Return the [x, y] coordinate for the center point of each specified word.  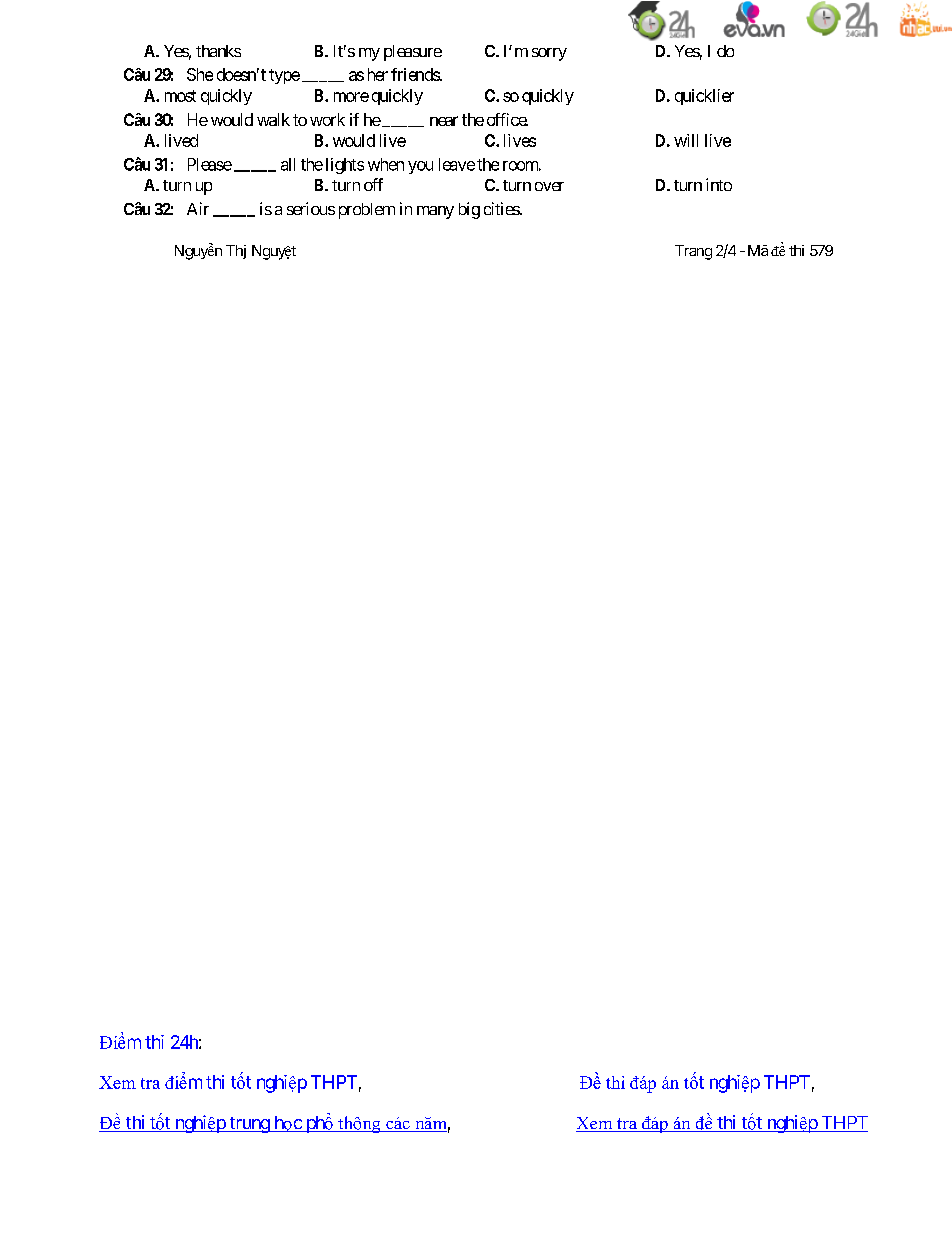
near [444, 121]
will [686, 140]
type [284, 76]
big [469, 210]
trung [249, 1125]
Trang [693, 252]
